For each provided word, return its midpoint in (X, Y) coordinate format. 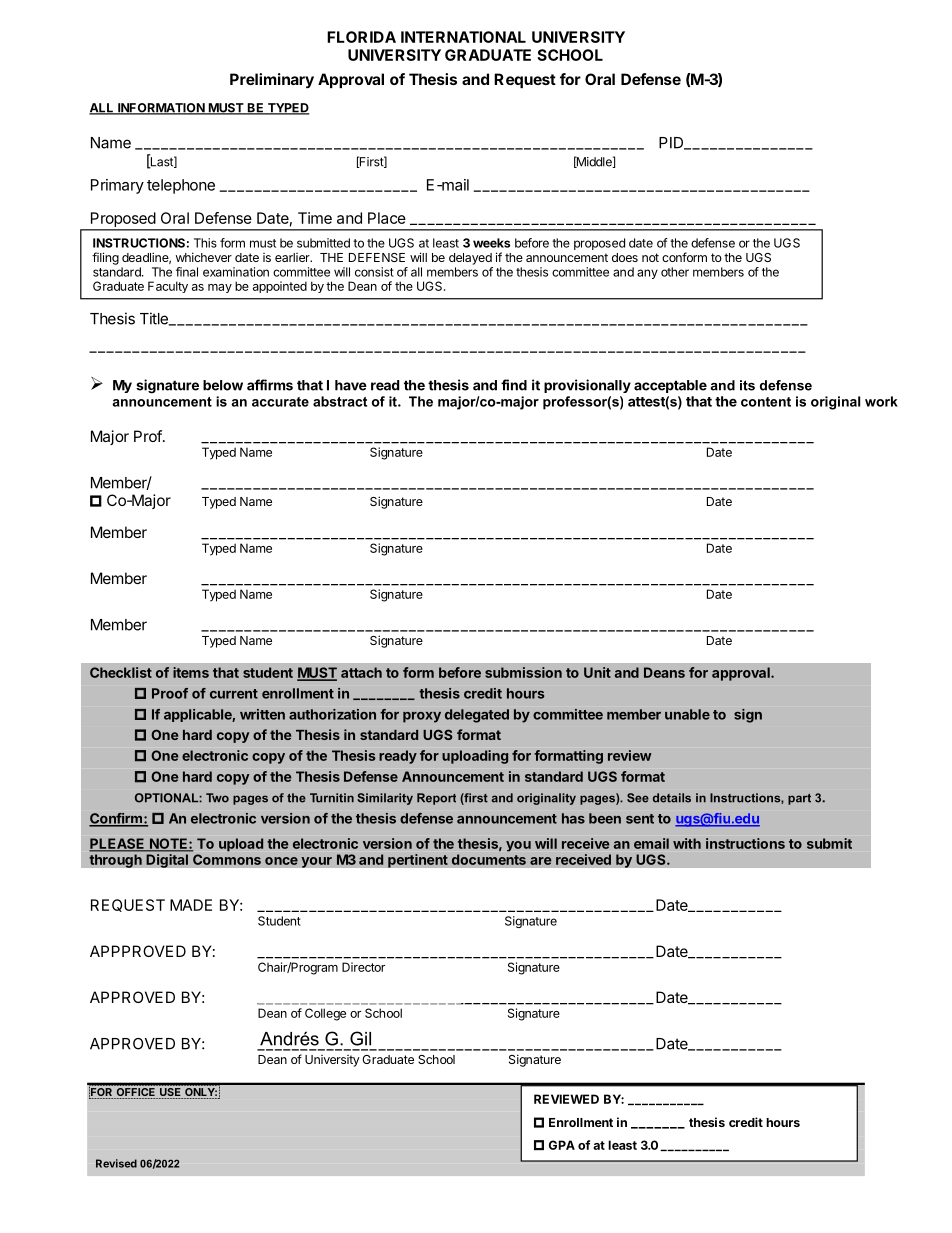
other (675, 272)
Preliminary (272, 81)
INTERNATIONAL (463, 37)
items (191, 672)
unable (687, 714)
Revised (116, 1163)
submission (523, 672)
